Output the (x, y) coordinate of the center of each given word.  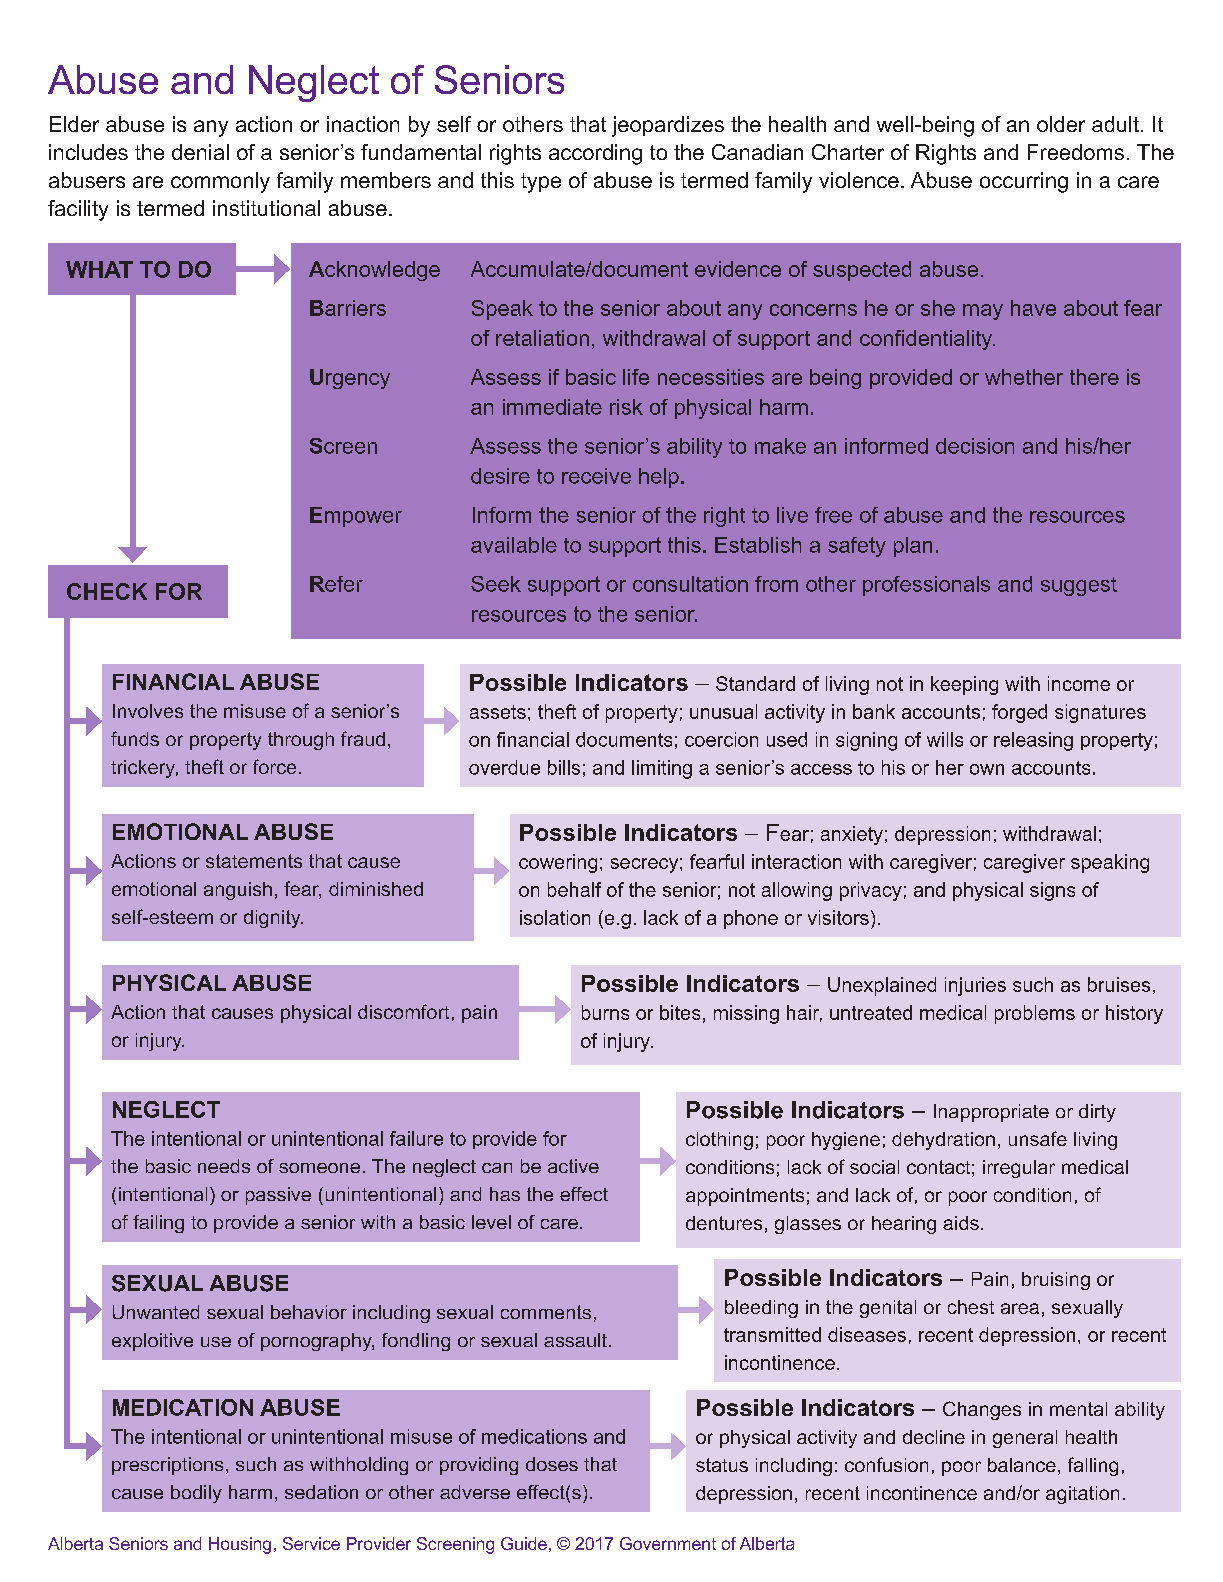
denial (200, 152)
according (595, 154)
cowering (558, 863)
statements (254, 861)
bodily (196, 1494)
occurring (1024, 182)
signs (1052, 891)
